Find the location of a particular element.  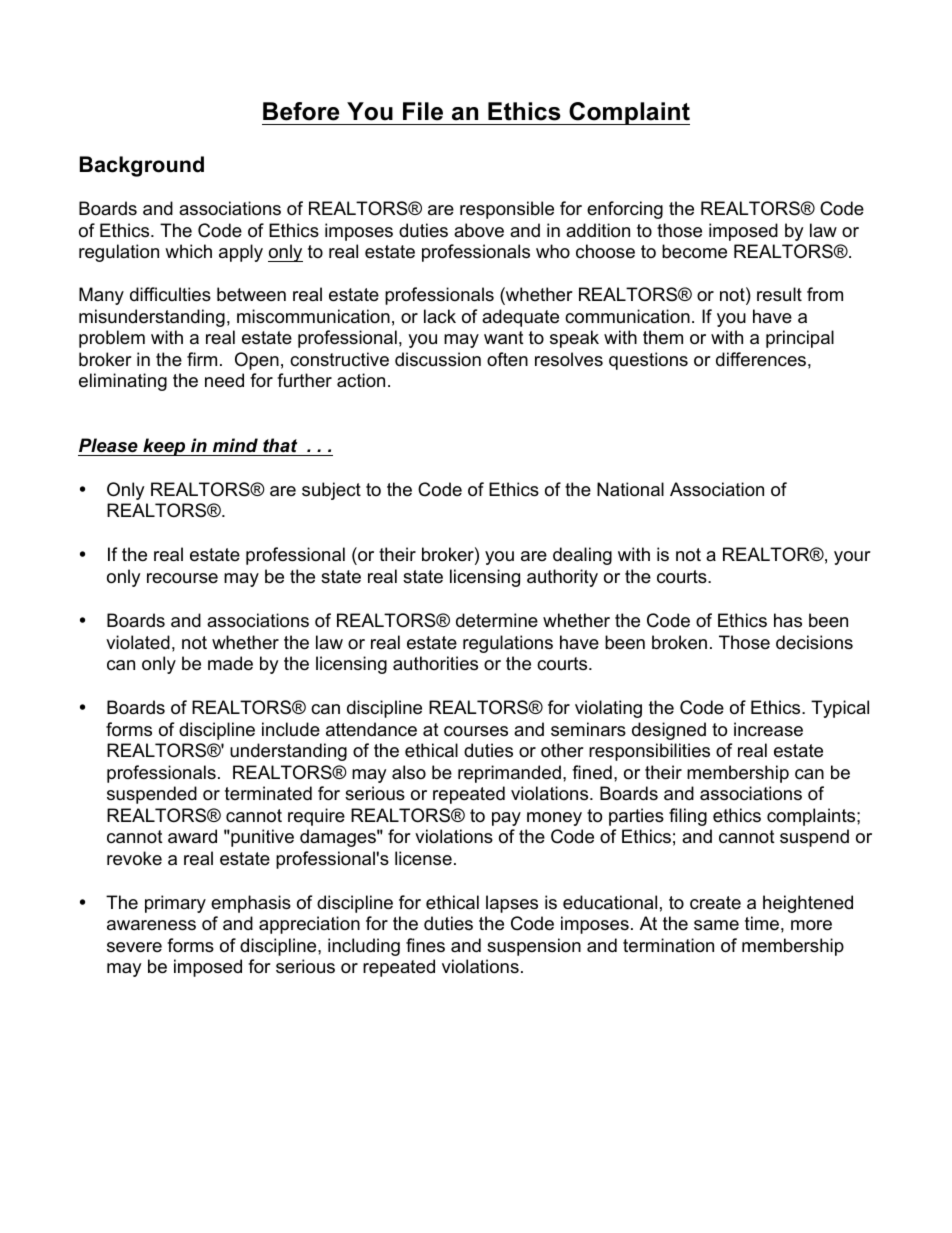

primary is located at coordinates (175, 904).
